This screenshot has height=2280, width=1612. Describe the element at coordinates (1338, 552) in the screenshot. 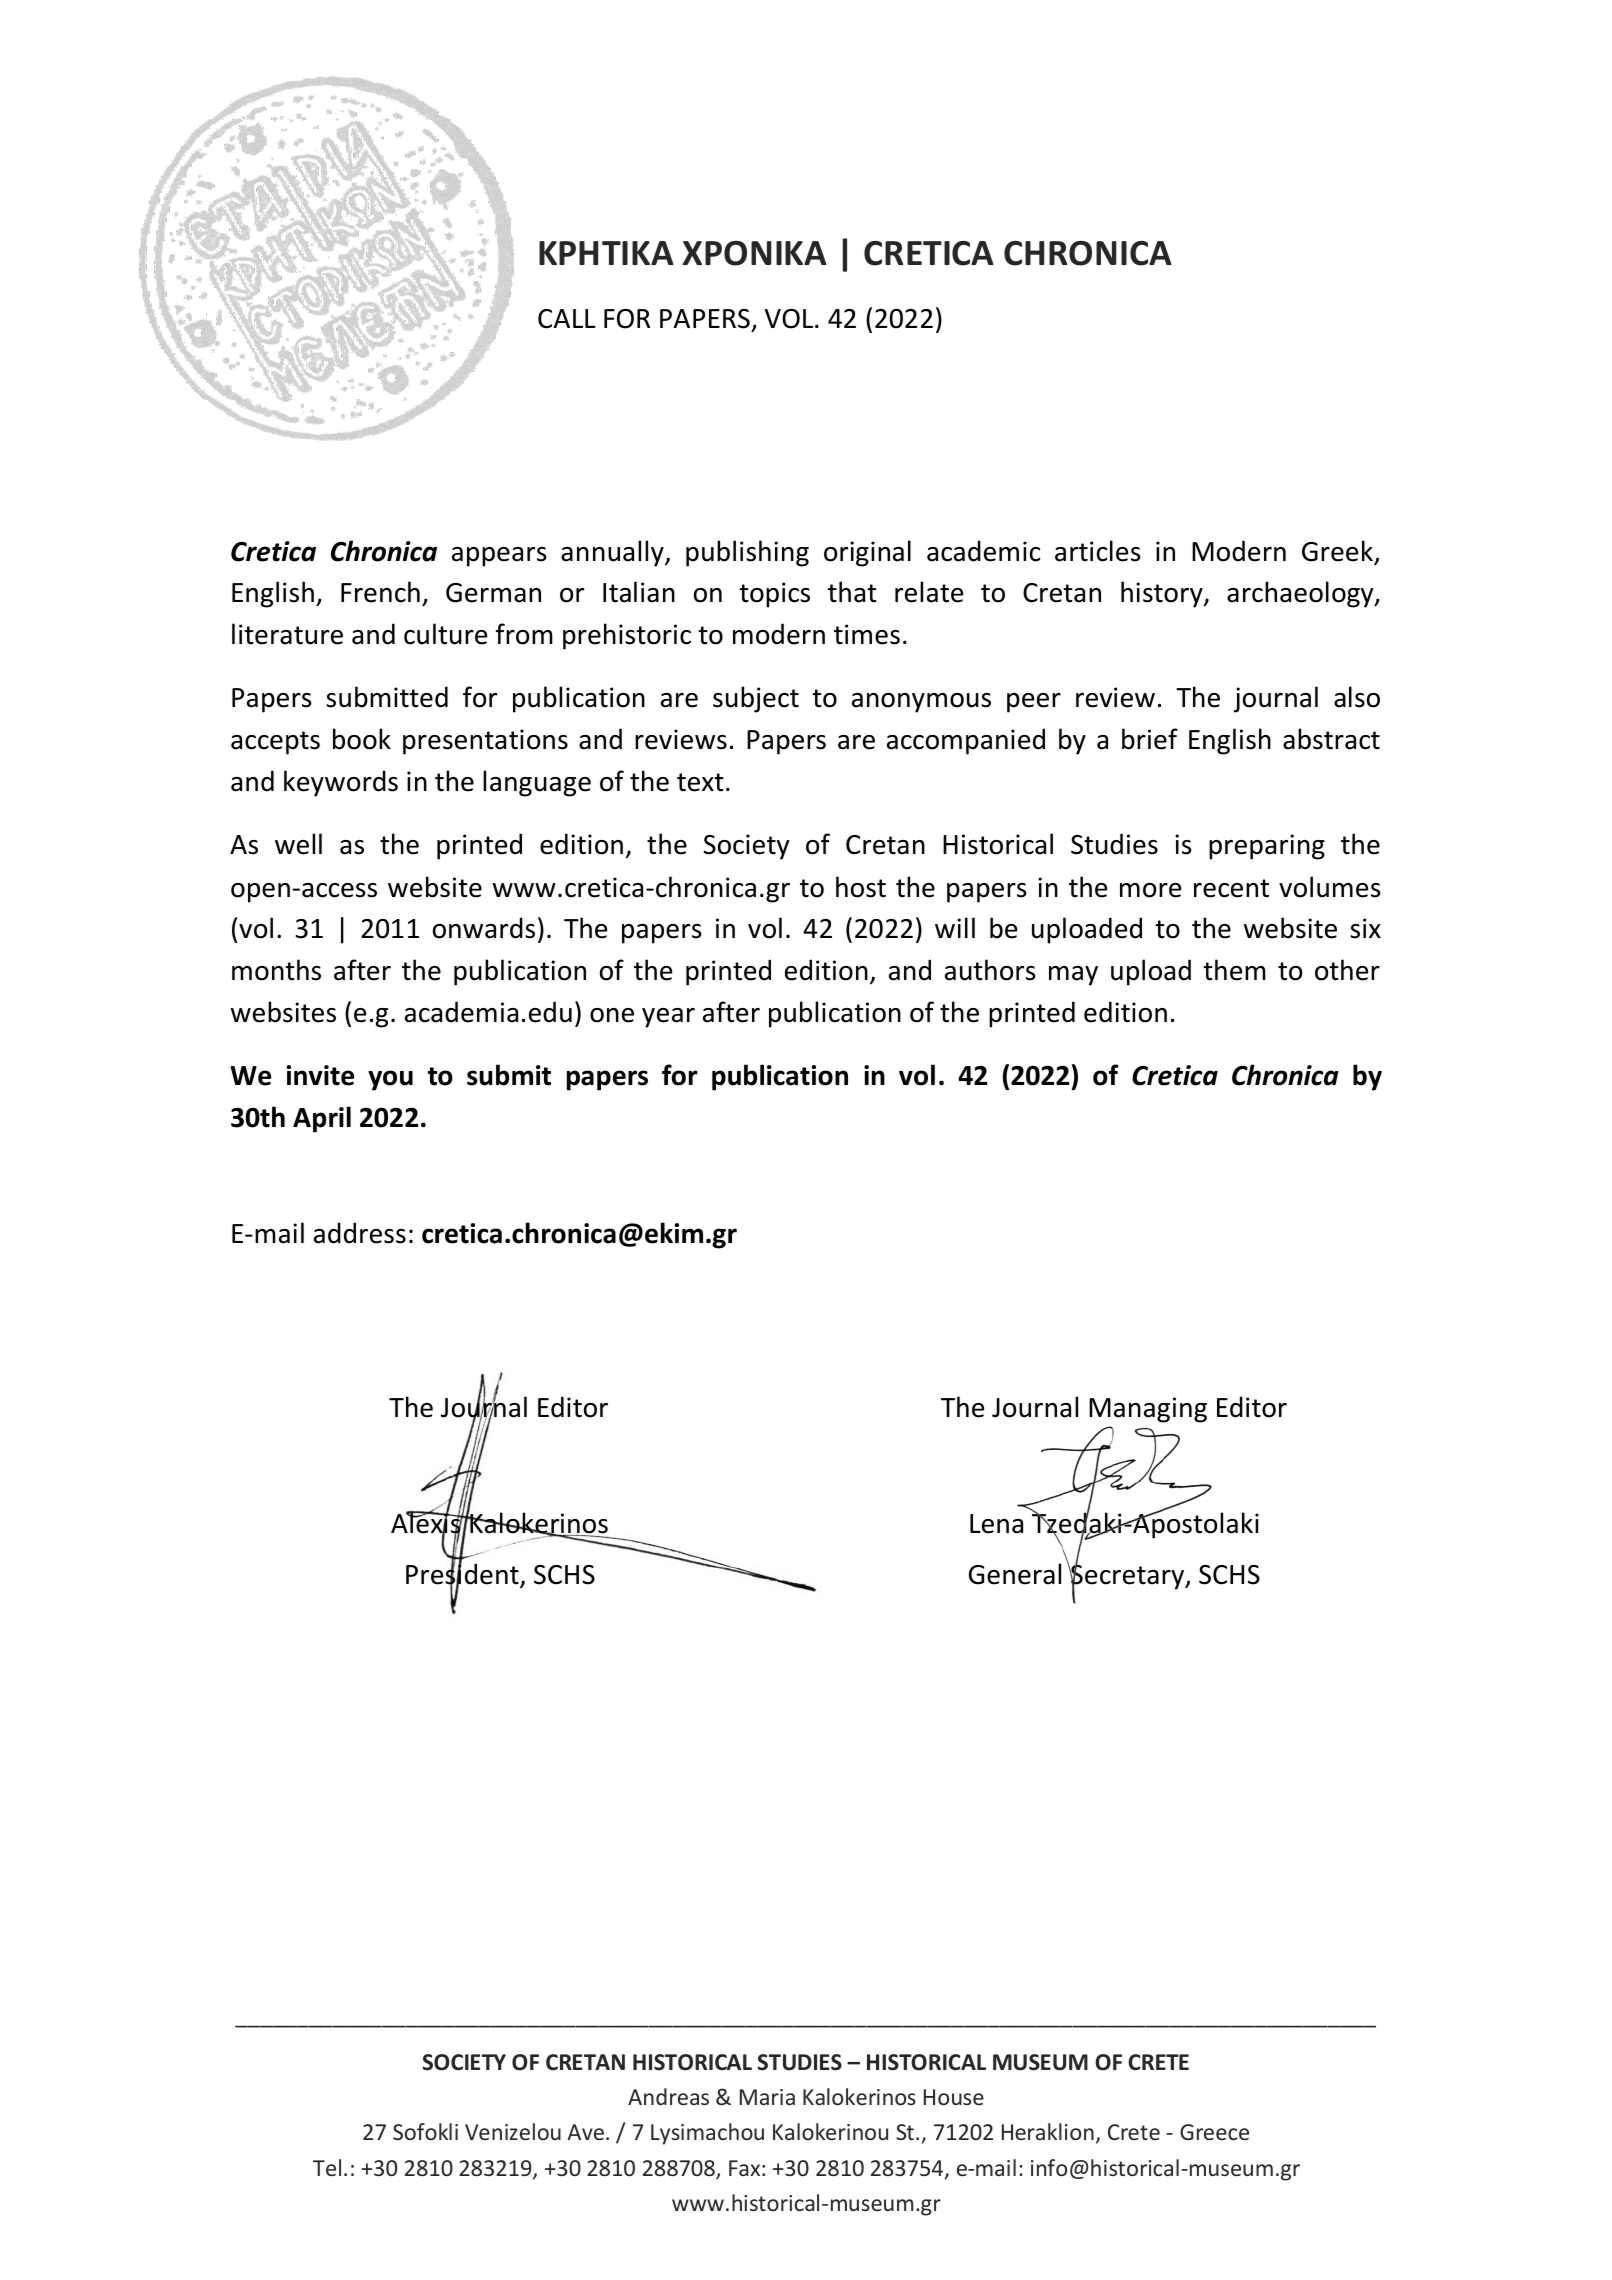

I see `Greek` at that location.
